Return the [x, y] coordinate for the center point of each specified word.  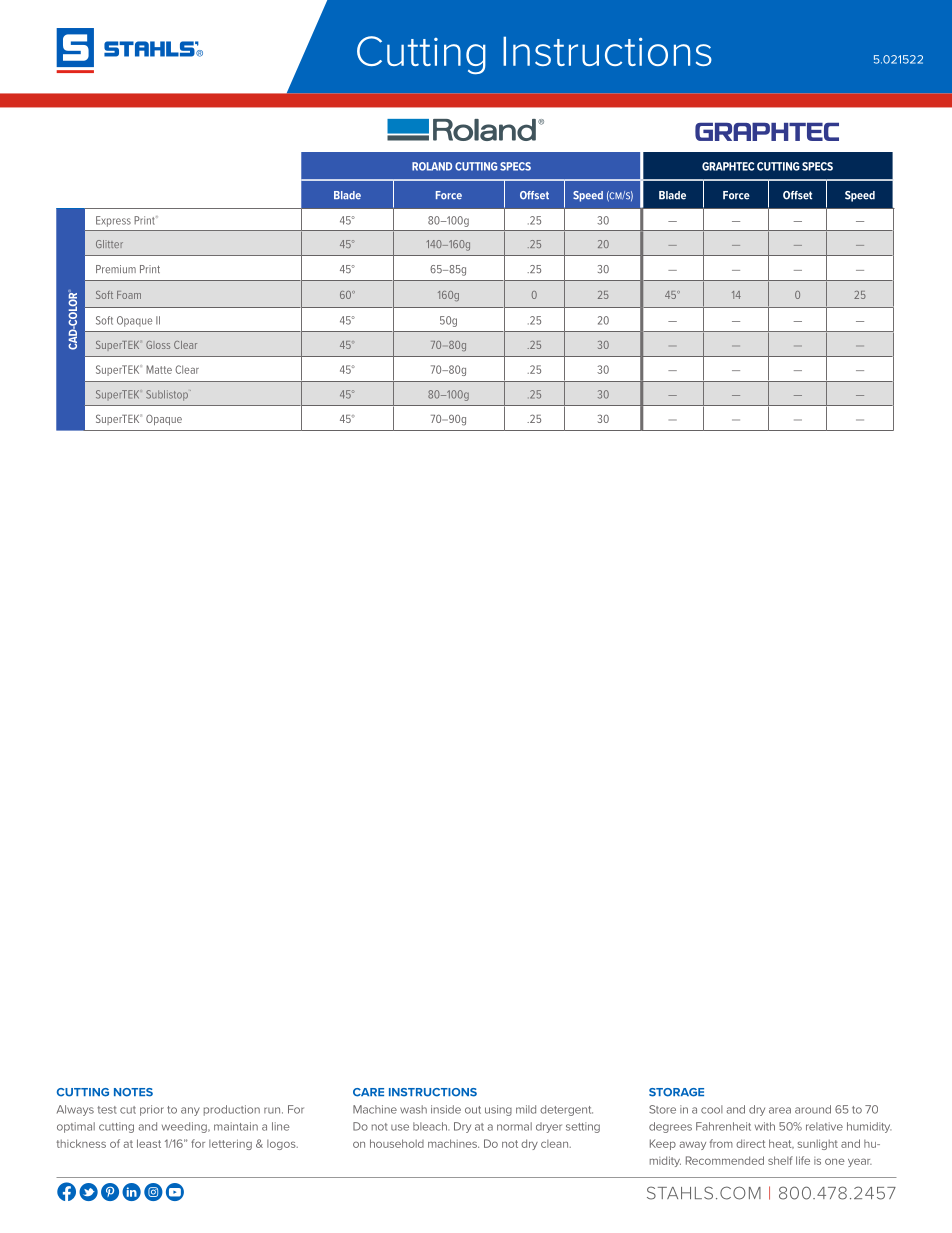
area [780, 1110]
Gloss [158, 345]
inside [446, 1109]
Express [113, 221]
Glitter [109, 244]
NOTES [133, 1092]
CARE [368, 1092]
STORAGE [676, 1092]
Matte [159, 369]
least [149, 1143]
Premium [116, 269]
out [473, 1110]
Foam [129, 295]
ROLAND [432, 166]
